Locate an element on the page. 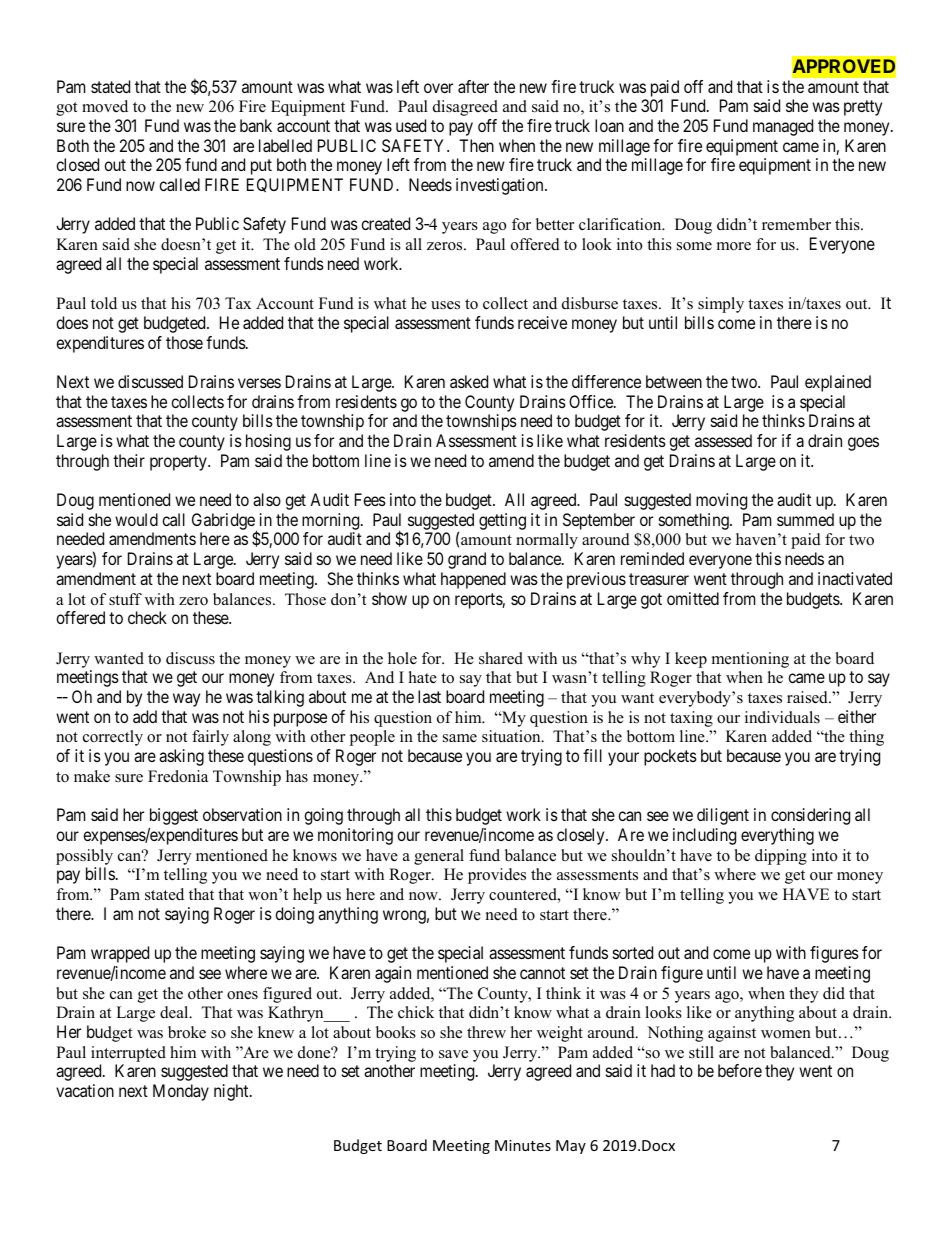 This document has width=952, height=1233. check is located at coordinates (147, 617).
